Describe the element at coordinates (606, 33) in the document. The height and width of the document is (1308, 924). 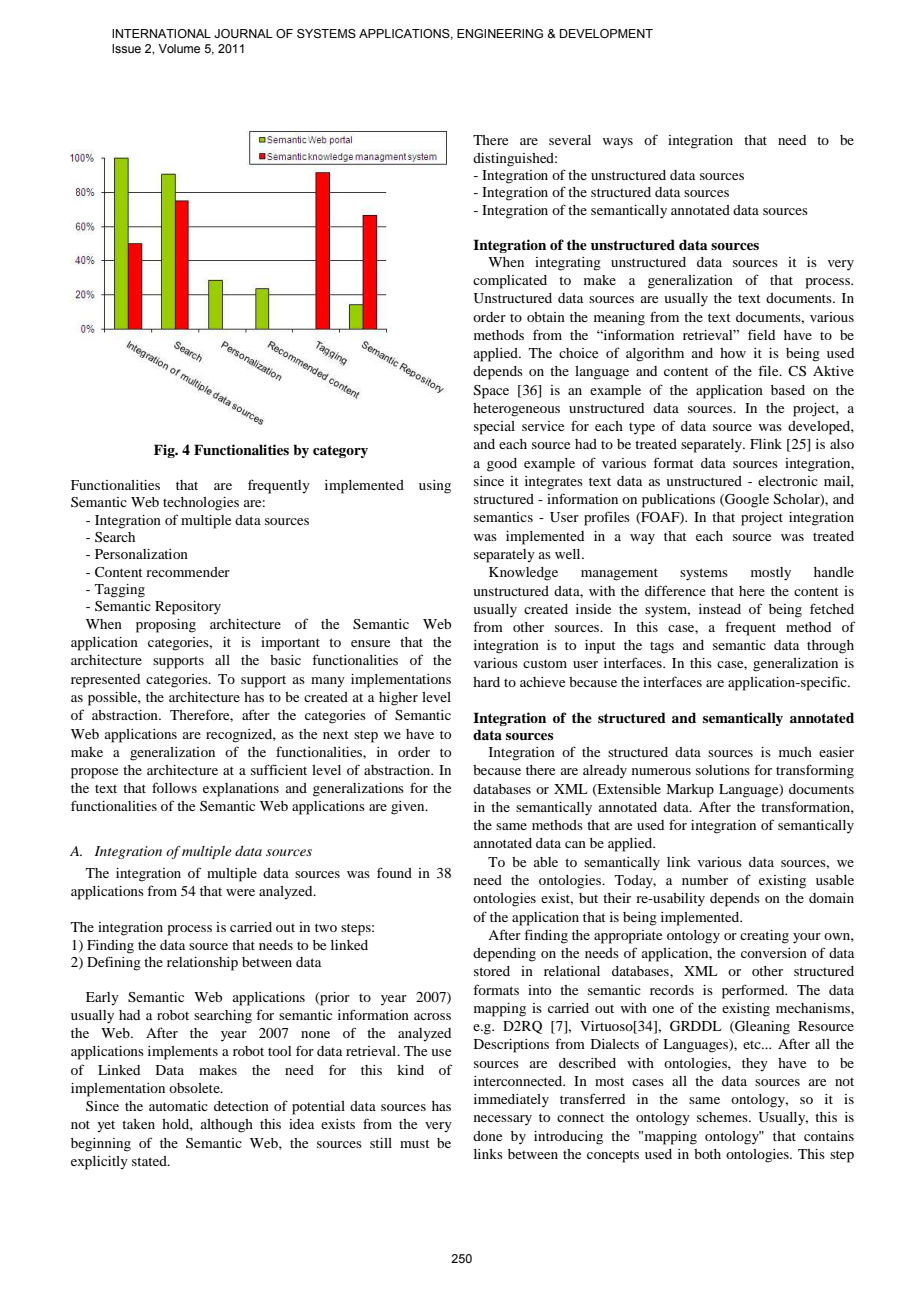
I see `DEVELOPMENT` at that location.
